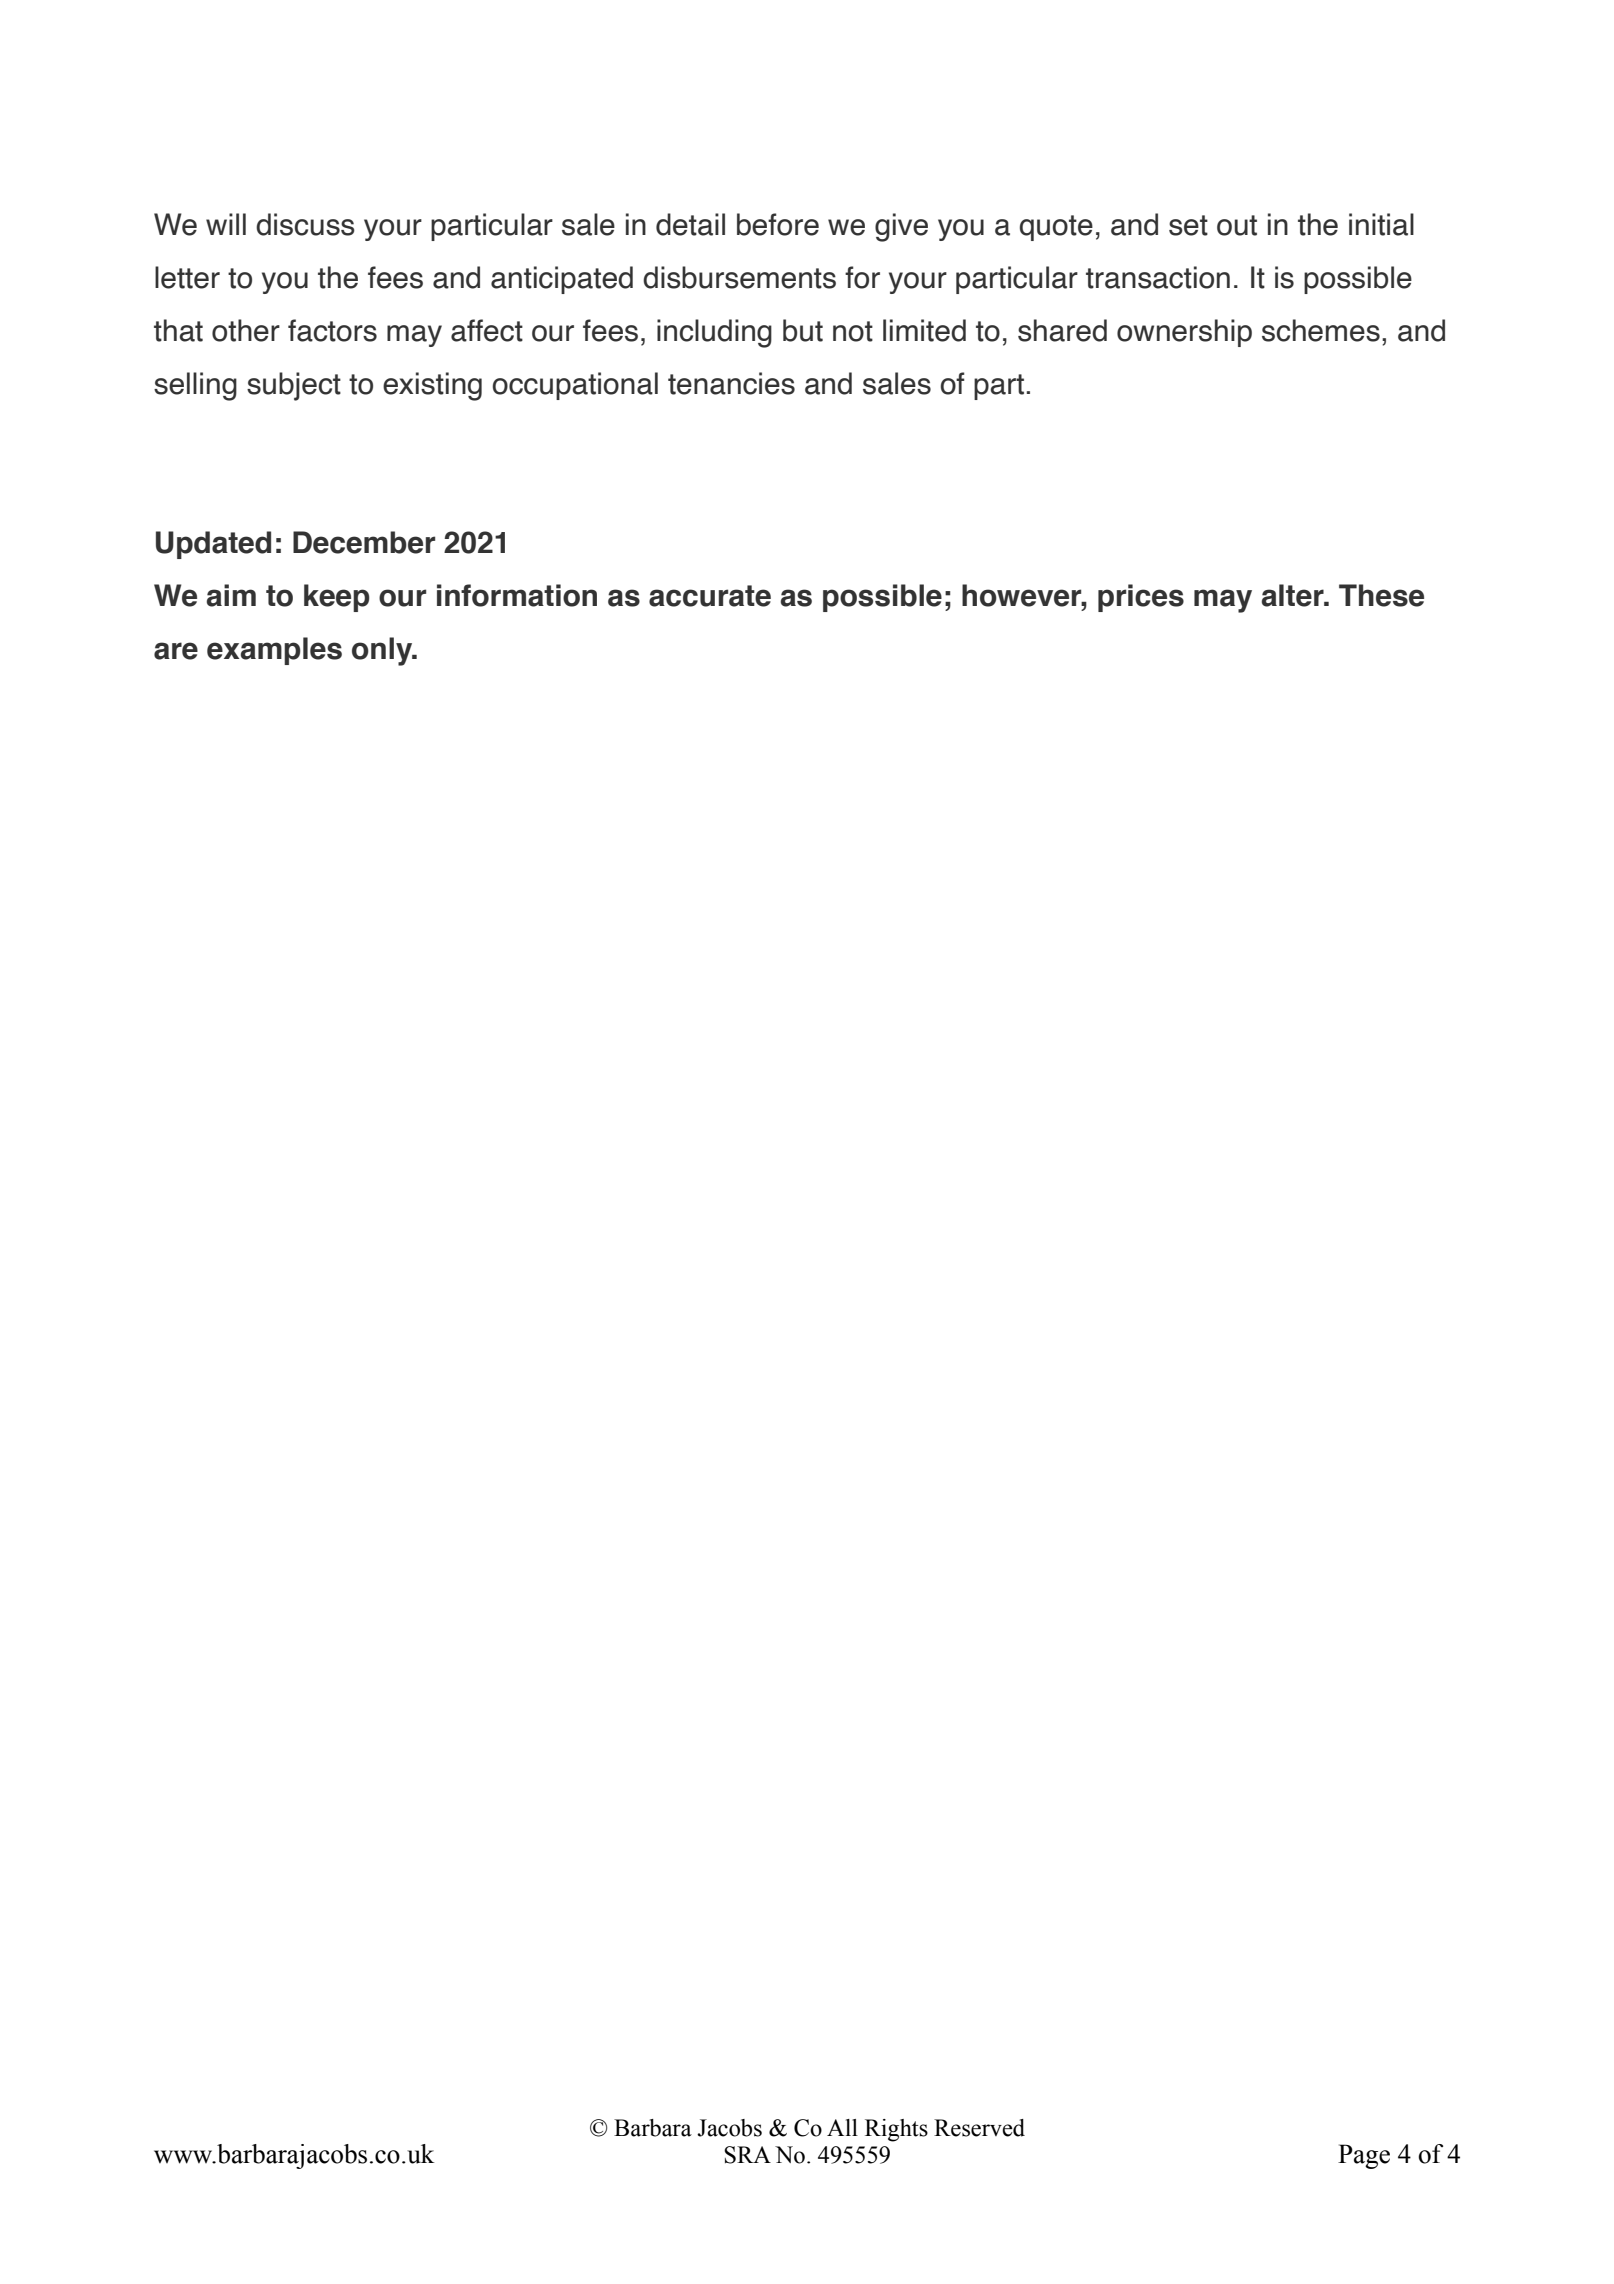  I want to click on All, so click(842, 2127).
